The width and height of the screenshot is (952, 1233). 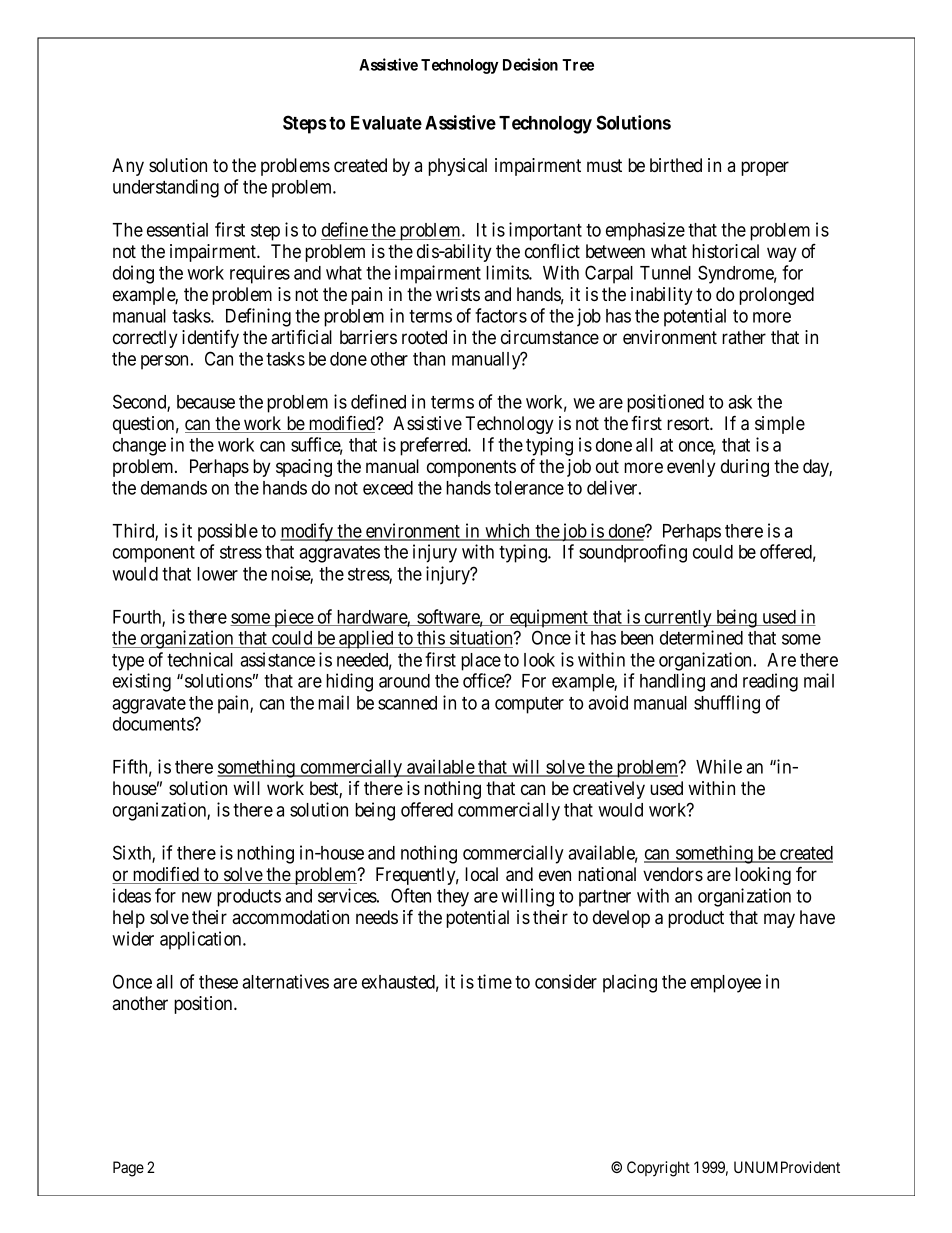 What do you see at coordinates (530, 64) in the screenshot?
I see `Decision` at bounding box center [530, 64].
